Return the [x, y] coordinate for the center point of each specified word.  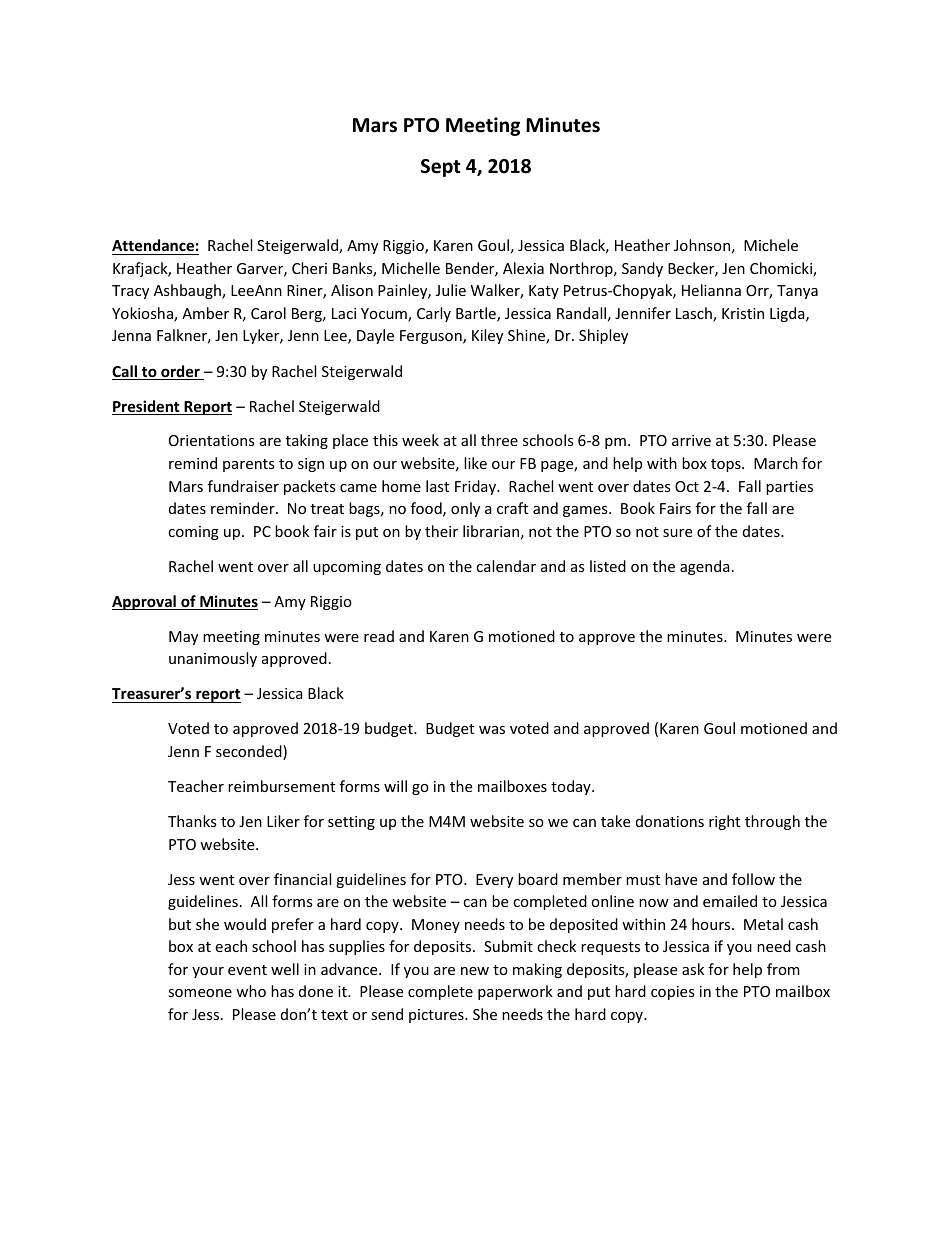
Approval [145, 602]
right [724, 822]
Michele [771, 245]
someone [200, 993]
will [395, 786]
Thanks [192, 821]
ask [693, 969]
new [475, 971]
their [441, 531]
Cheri [309, 268]
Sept [441, 168]
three [499, 440]
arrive [691, 440]
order [180, 372]
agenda [705, 567]
